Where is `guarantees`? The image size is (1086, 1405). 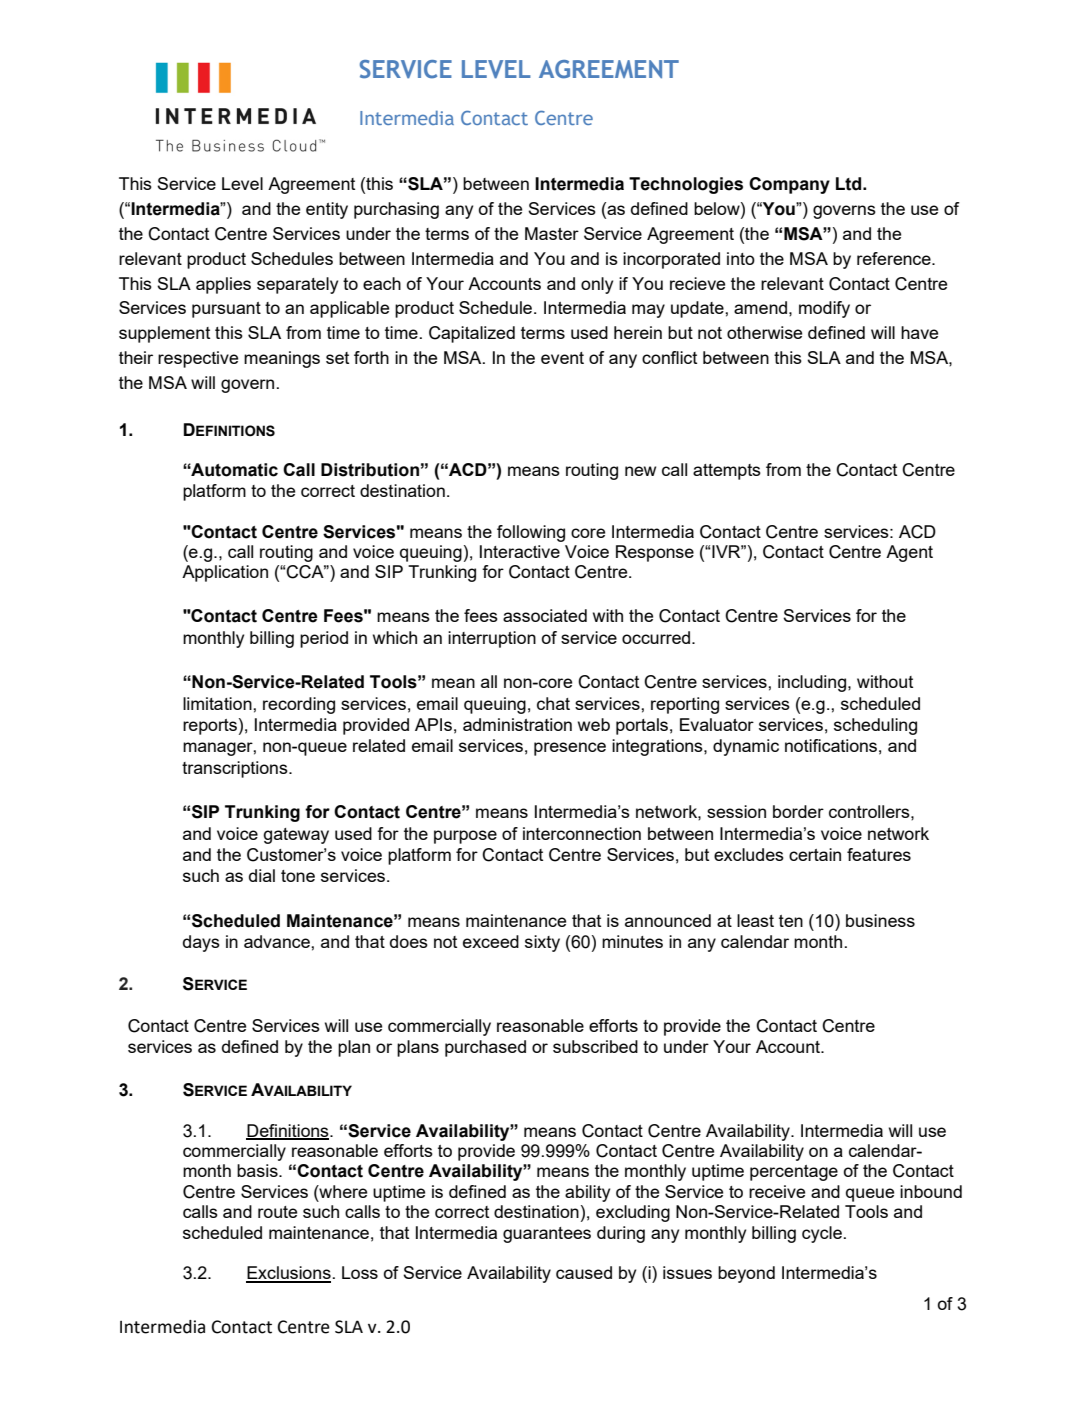
guarantees is located at coordinates (547, 1235).
